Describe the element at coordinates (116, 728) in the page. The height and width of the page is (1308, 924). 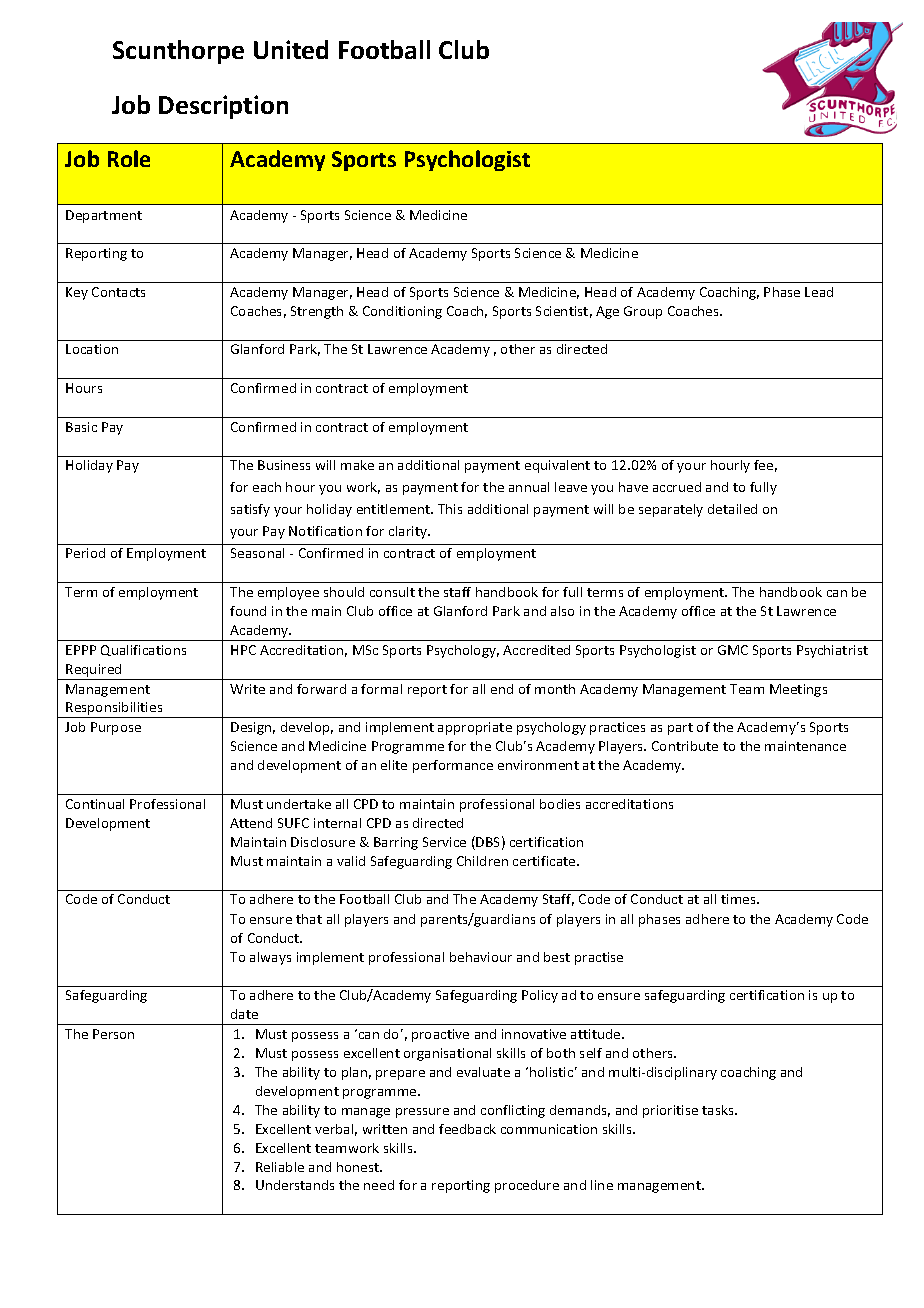
I see `Purpose` at that location.
